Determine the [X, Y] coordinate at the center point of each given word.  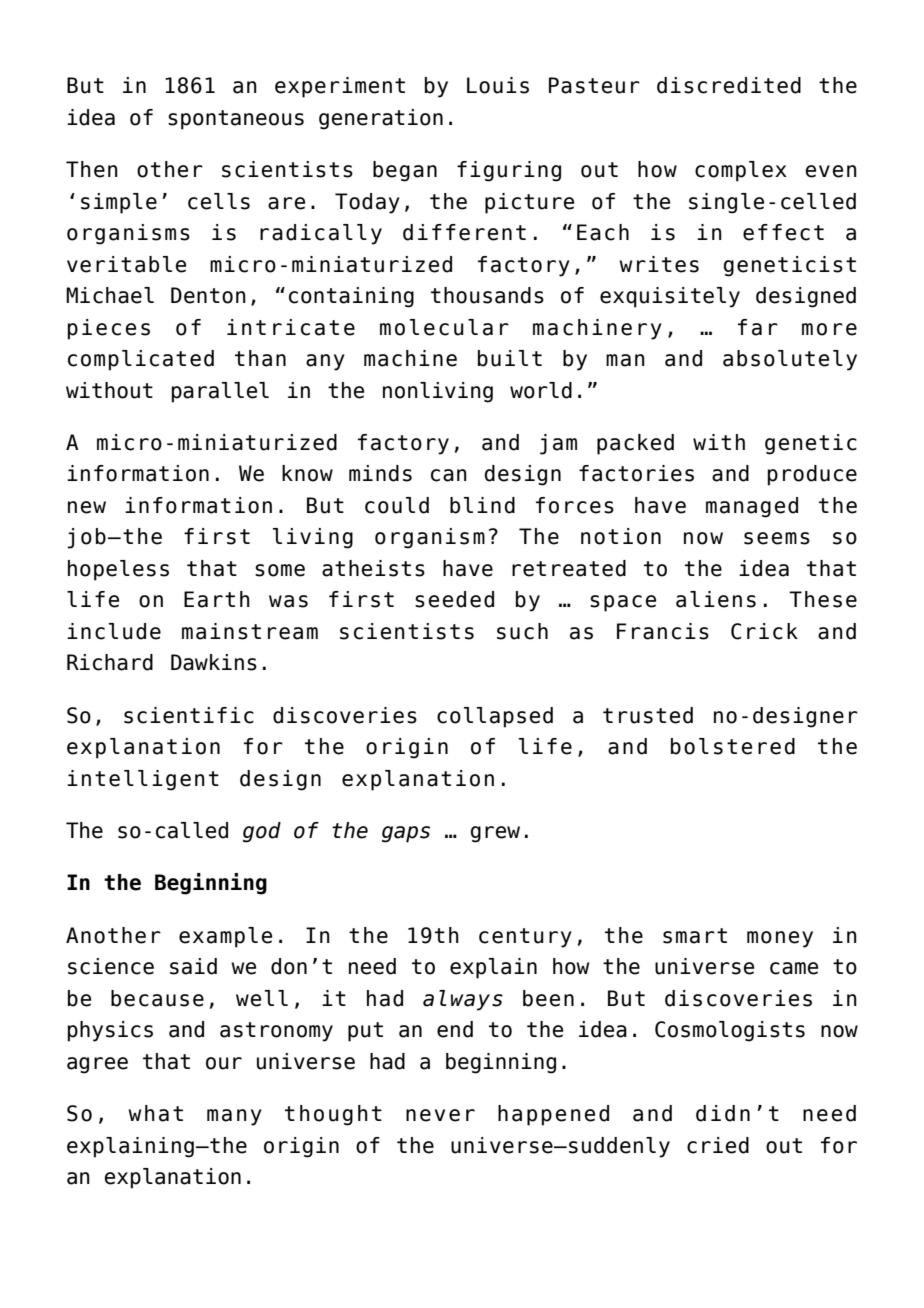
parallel [220, 392]
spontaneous [236, 120]
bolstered [733, 746]
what [155, 1113]
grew [495, 834]
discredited [729, 85]
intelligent [143, 780]
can [449, 475]
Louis [498, 85]
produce [812, 475]
